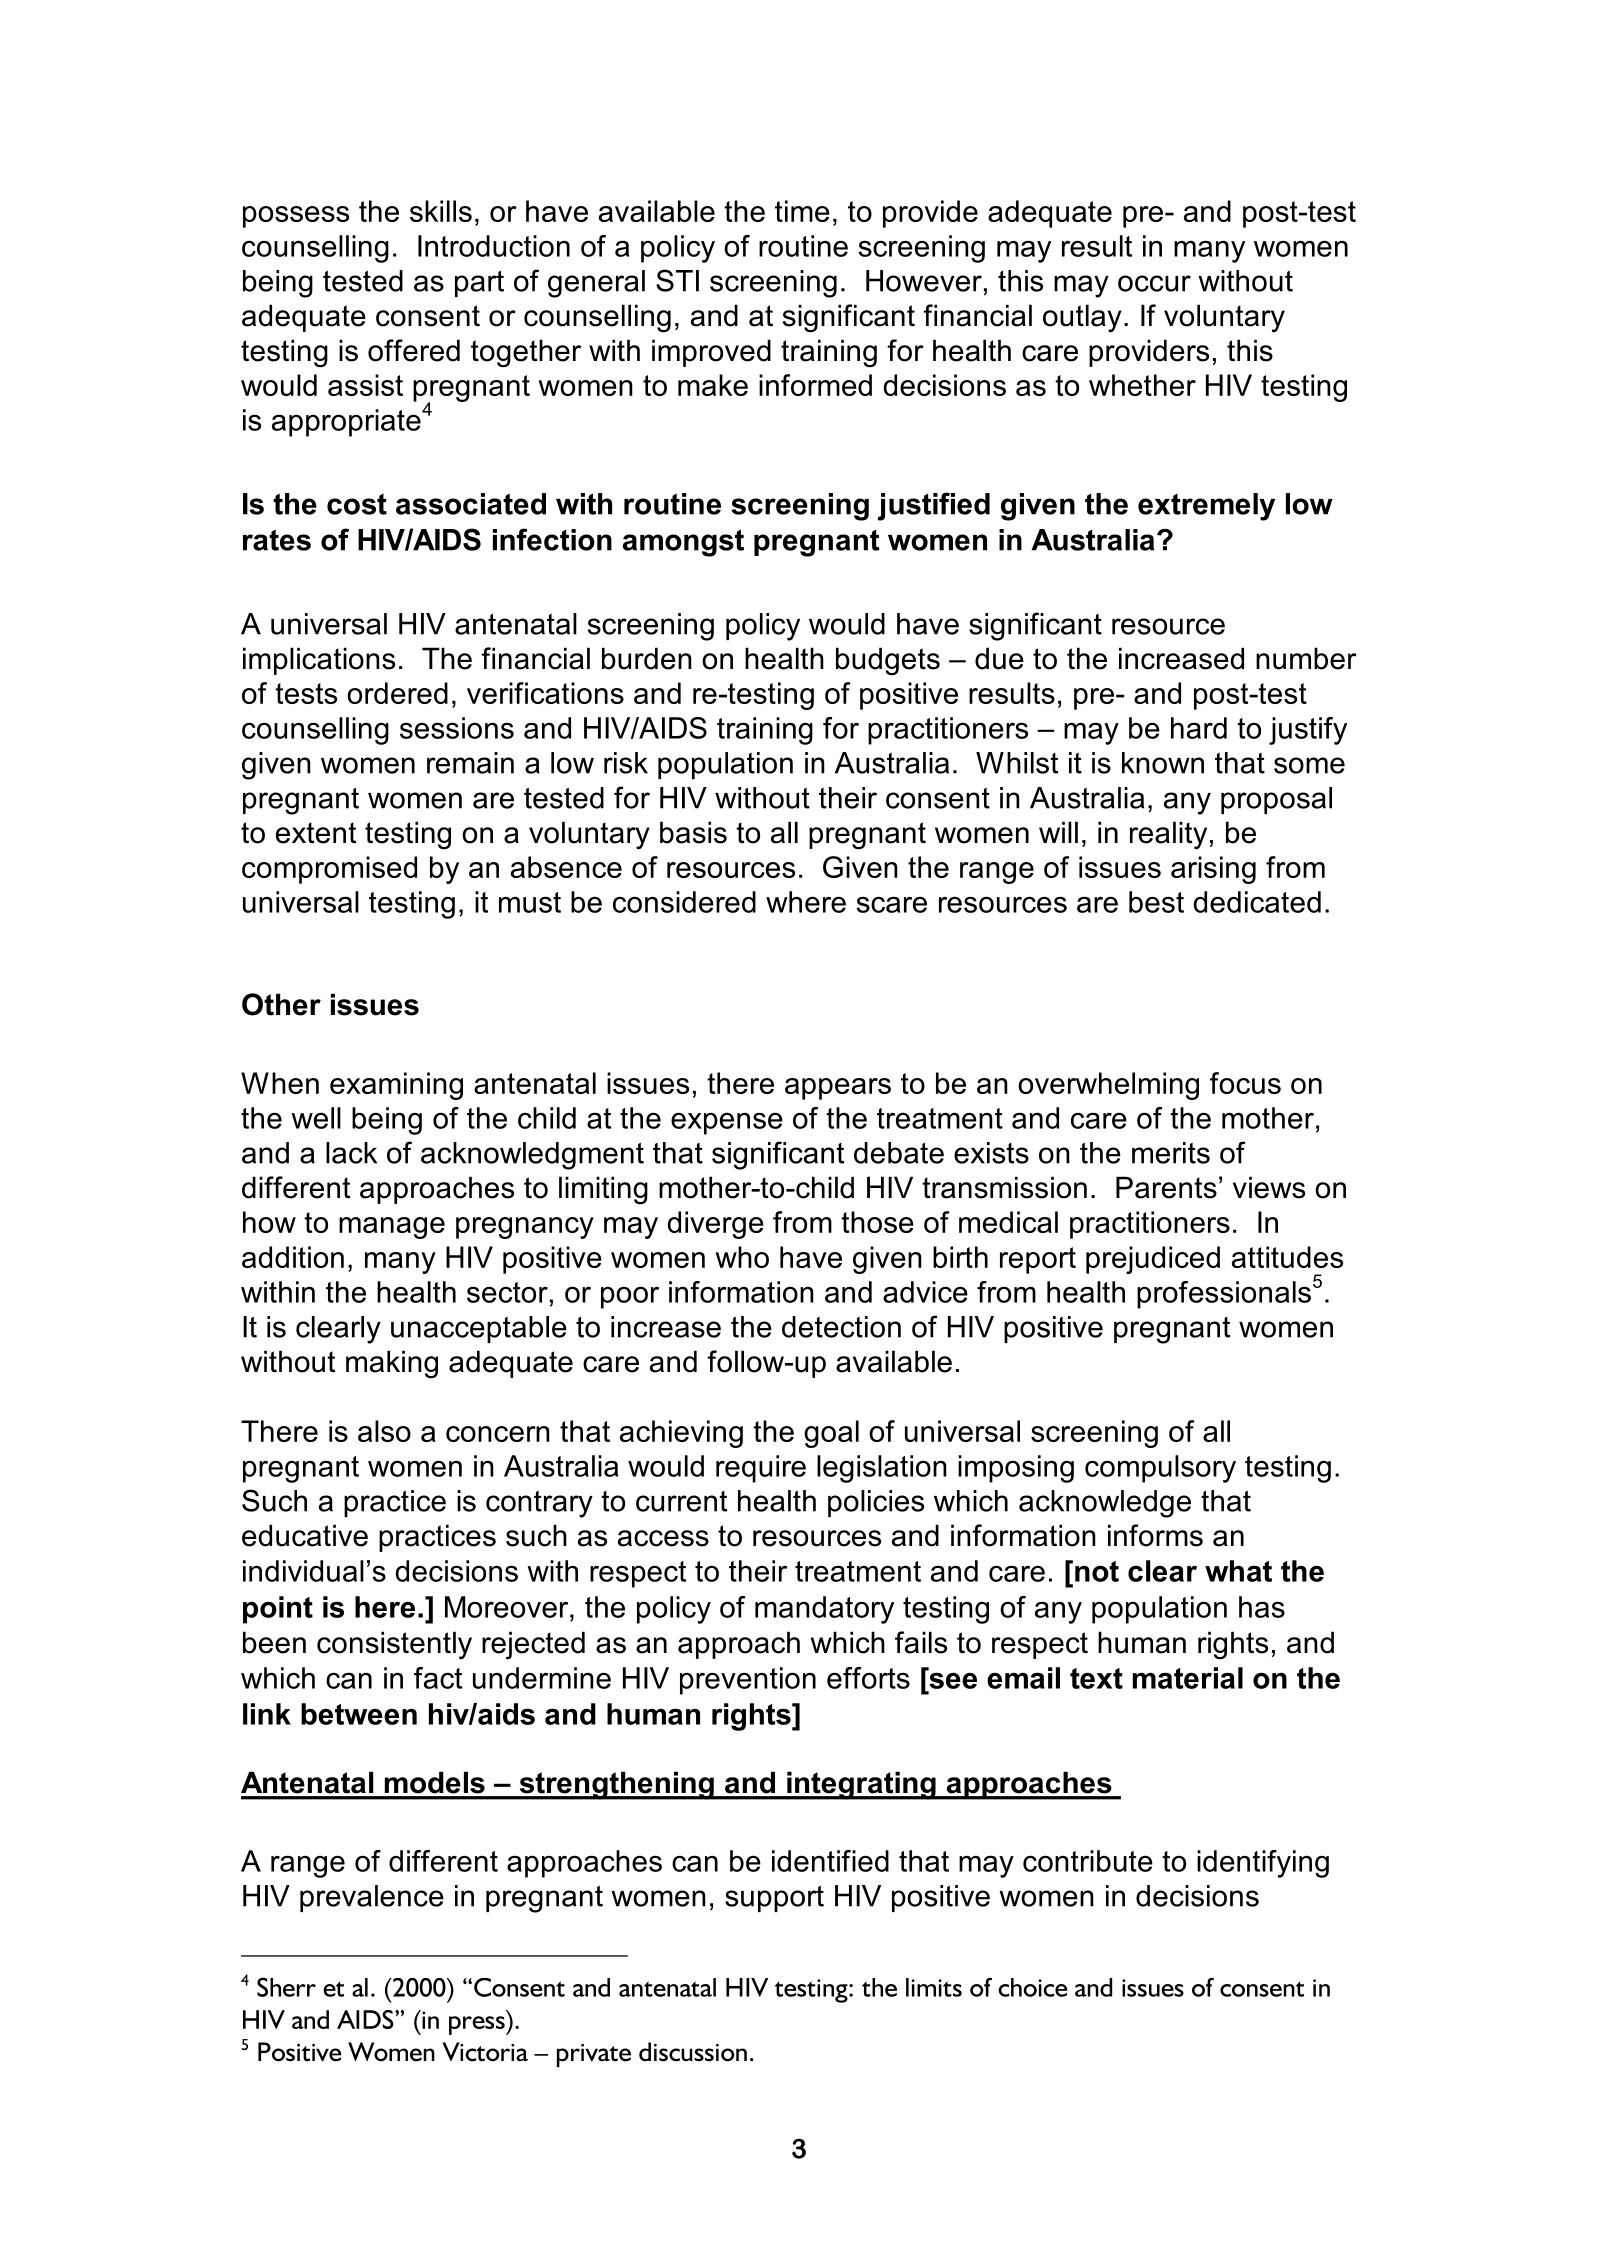  What do you see at coordinates (441, 211) in the screenshot?
I see `skills` at bounding box center [441, 211].
